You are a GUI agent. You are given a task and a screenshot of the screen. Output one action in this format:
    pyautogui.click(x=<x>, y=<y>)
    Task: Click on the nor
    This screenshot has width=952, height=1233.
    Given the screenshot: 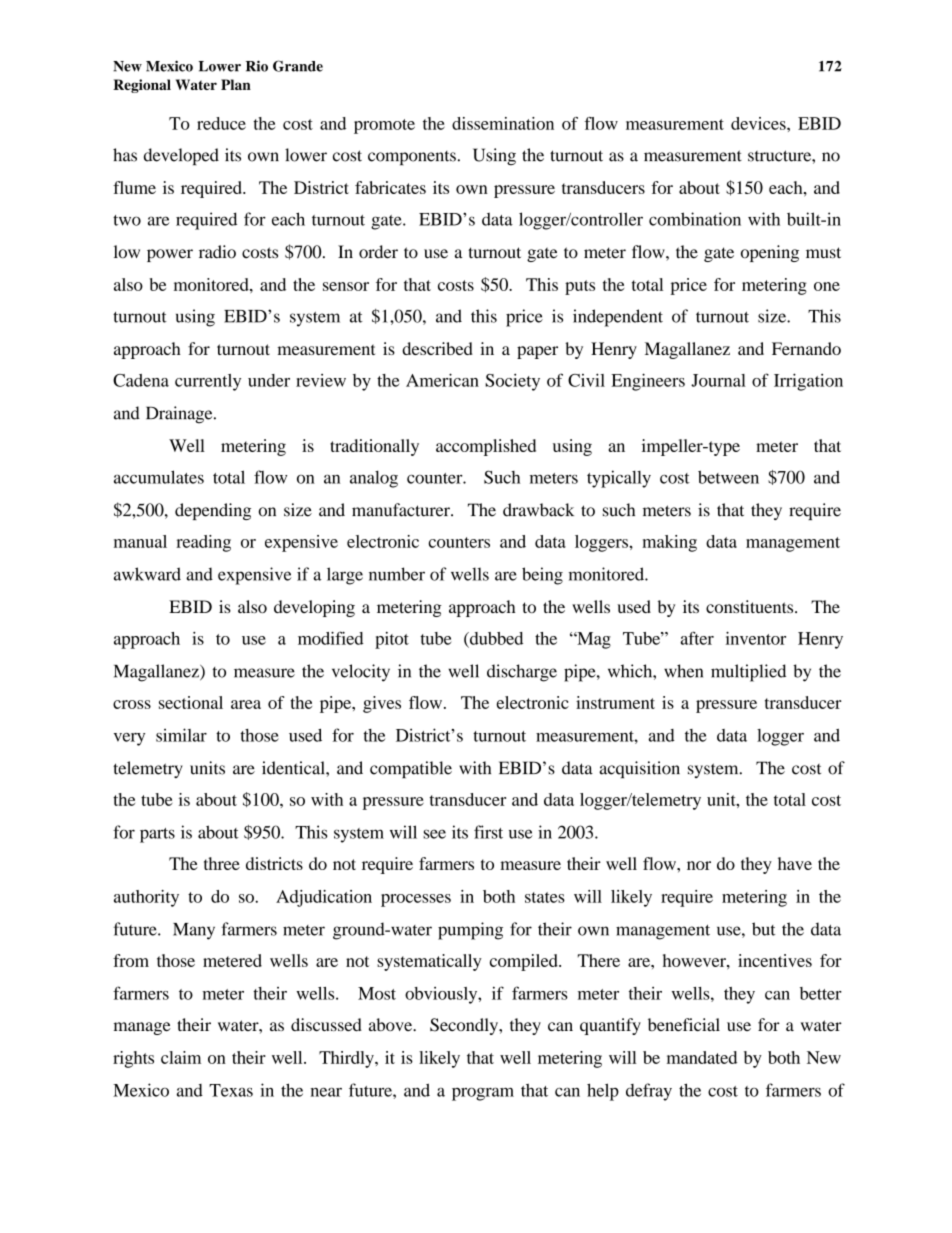 What is the action you would take?
    pyautogui.click(x=699, y=865)
